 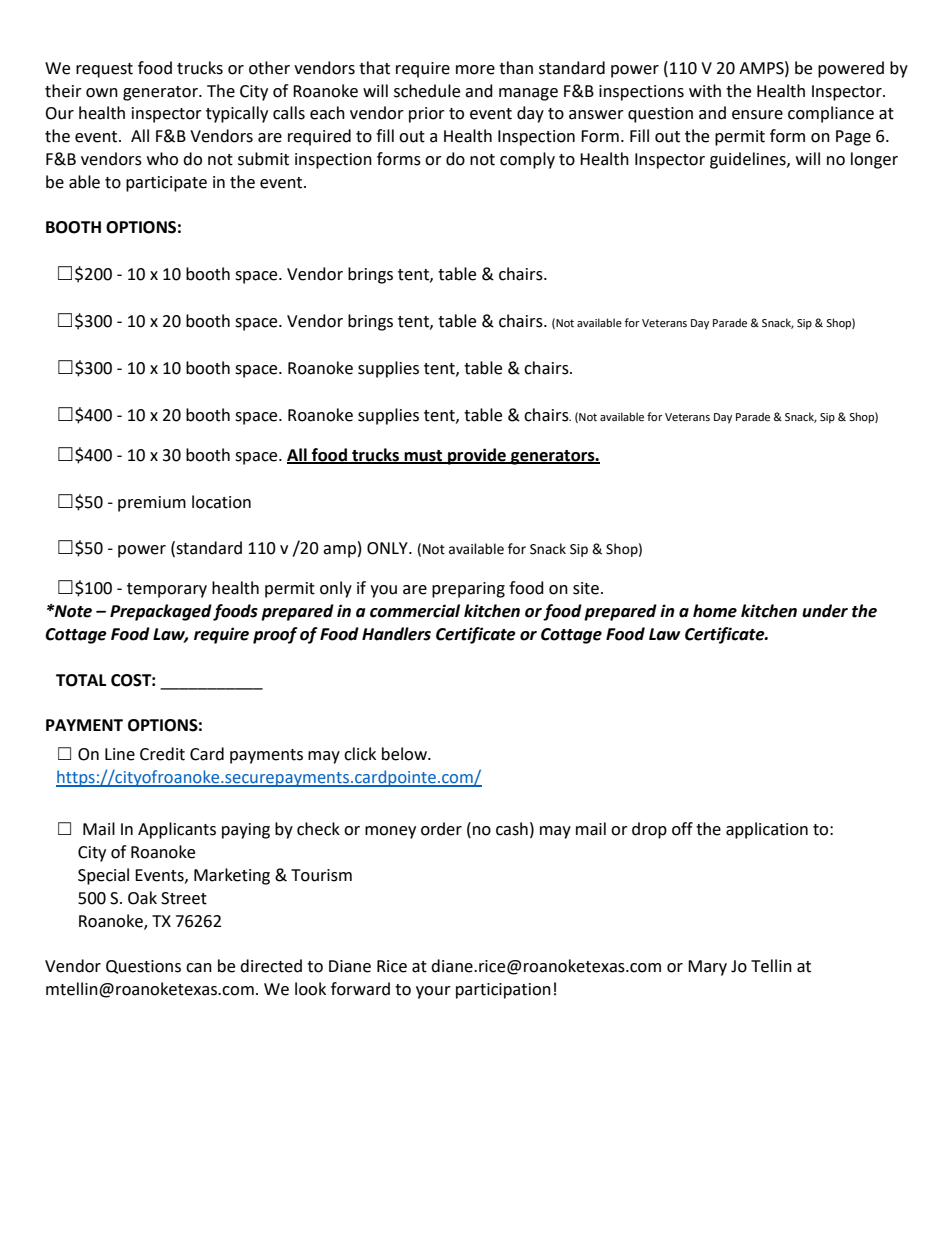 I want to click on under, so click(x=825, y=611).
